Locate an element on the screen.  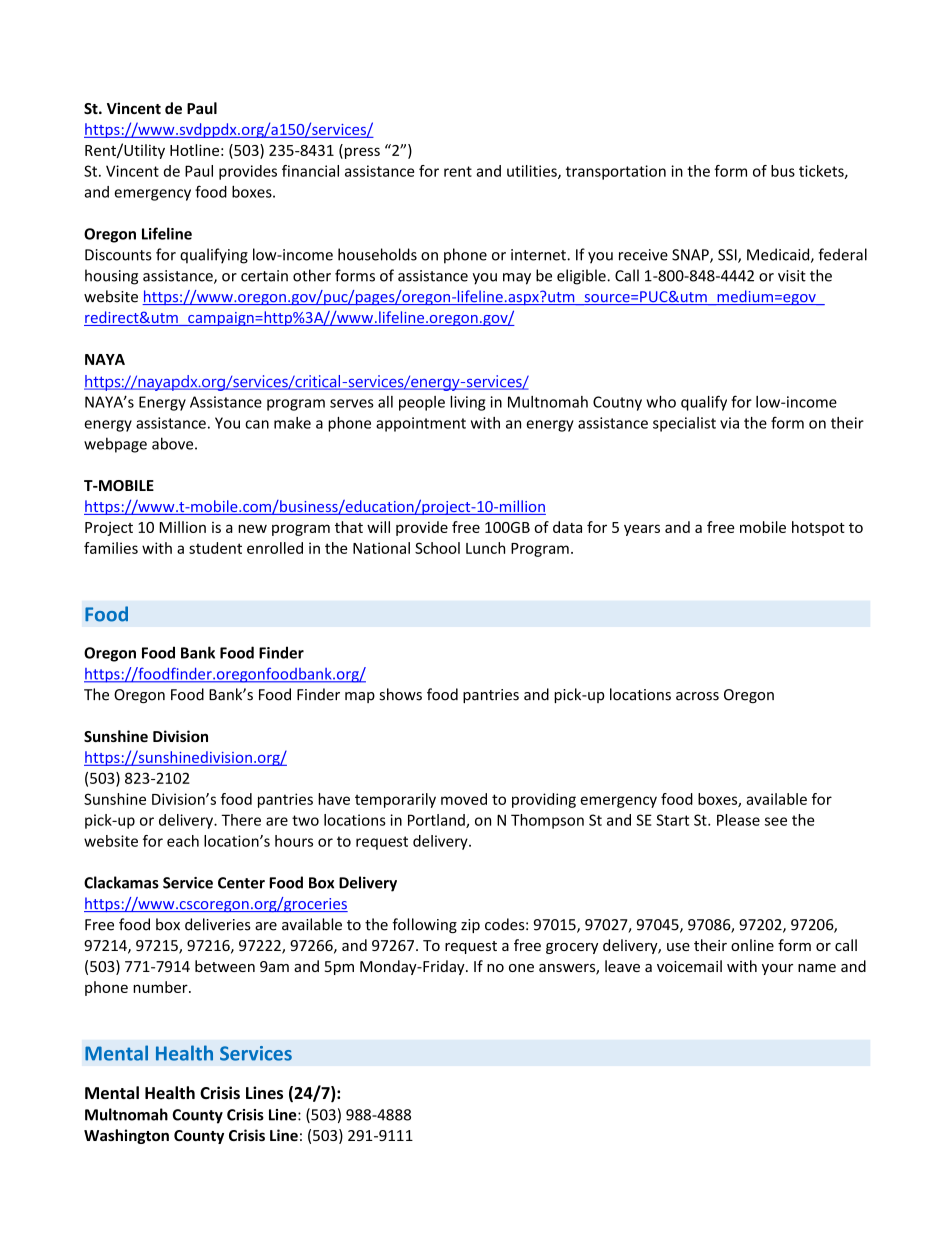
Washington is located at coordinates (126, 1136).
